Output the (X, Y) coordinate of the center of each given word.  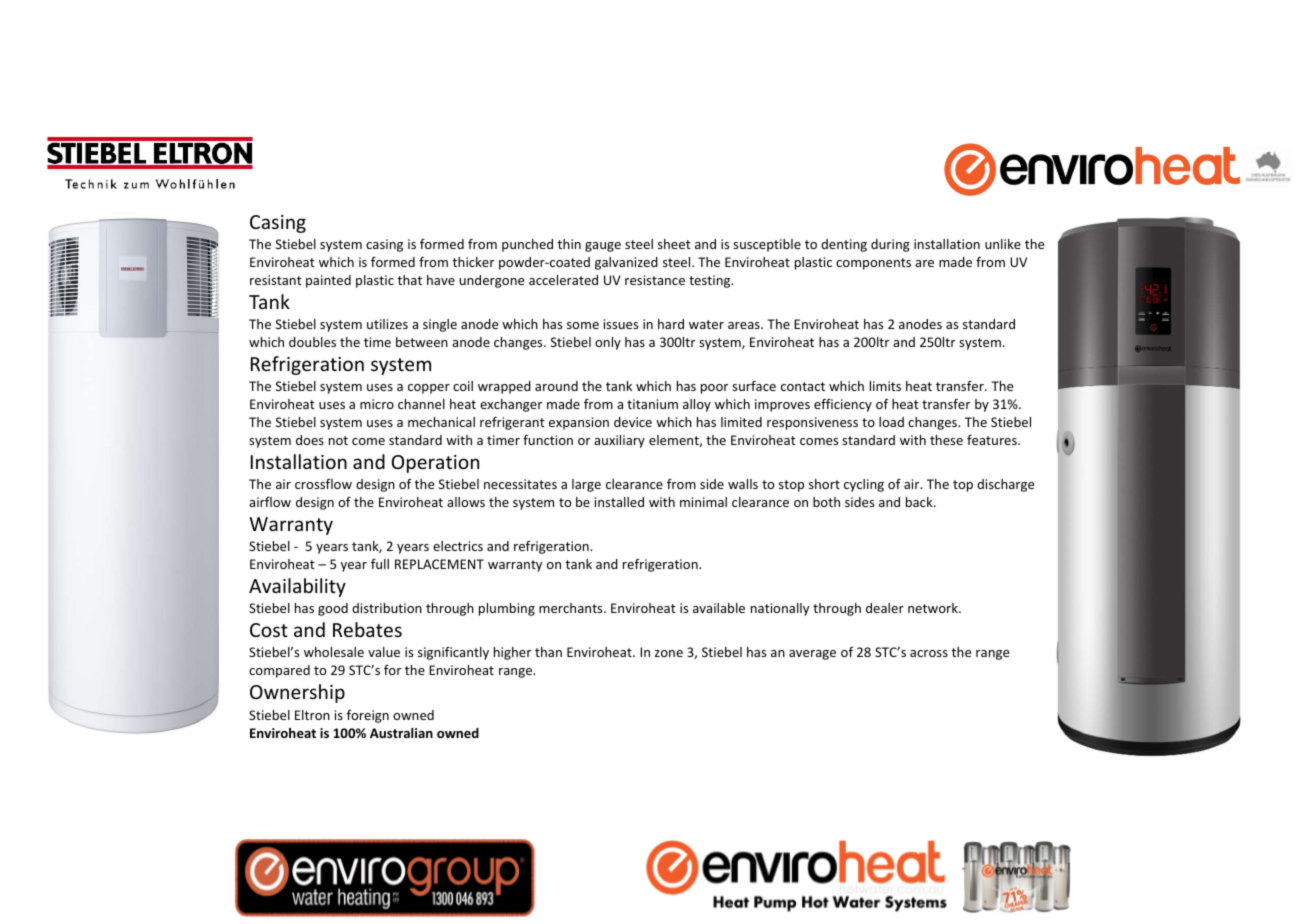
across (929, 653)
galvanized (626, 263)
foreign (368, 716)
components (873, 264)
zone (669, 653)
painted (328, 281)
